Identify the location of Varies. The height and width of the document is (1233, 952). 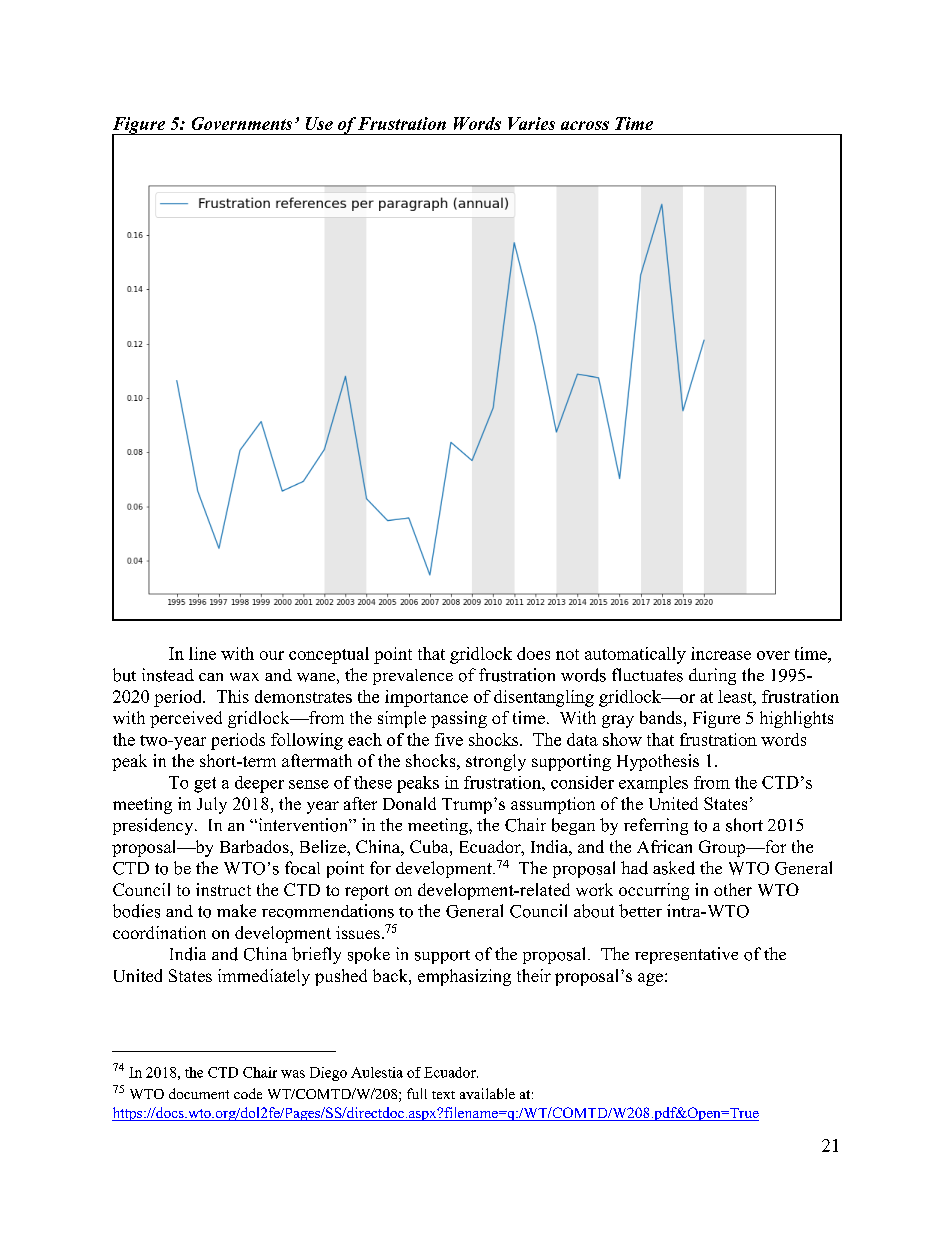
(531, 123).
